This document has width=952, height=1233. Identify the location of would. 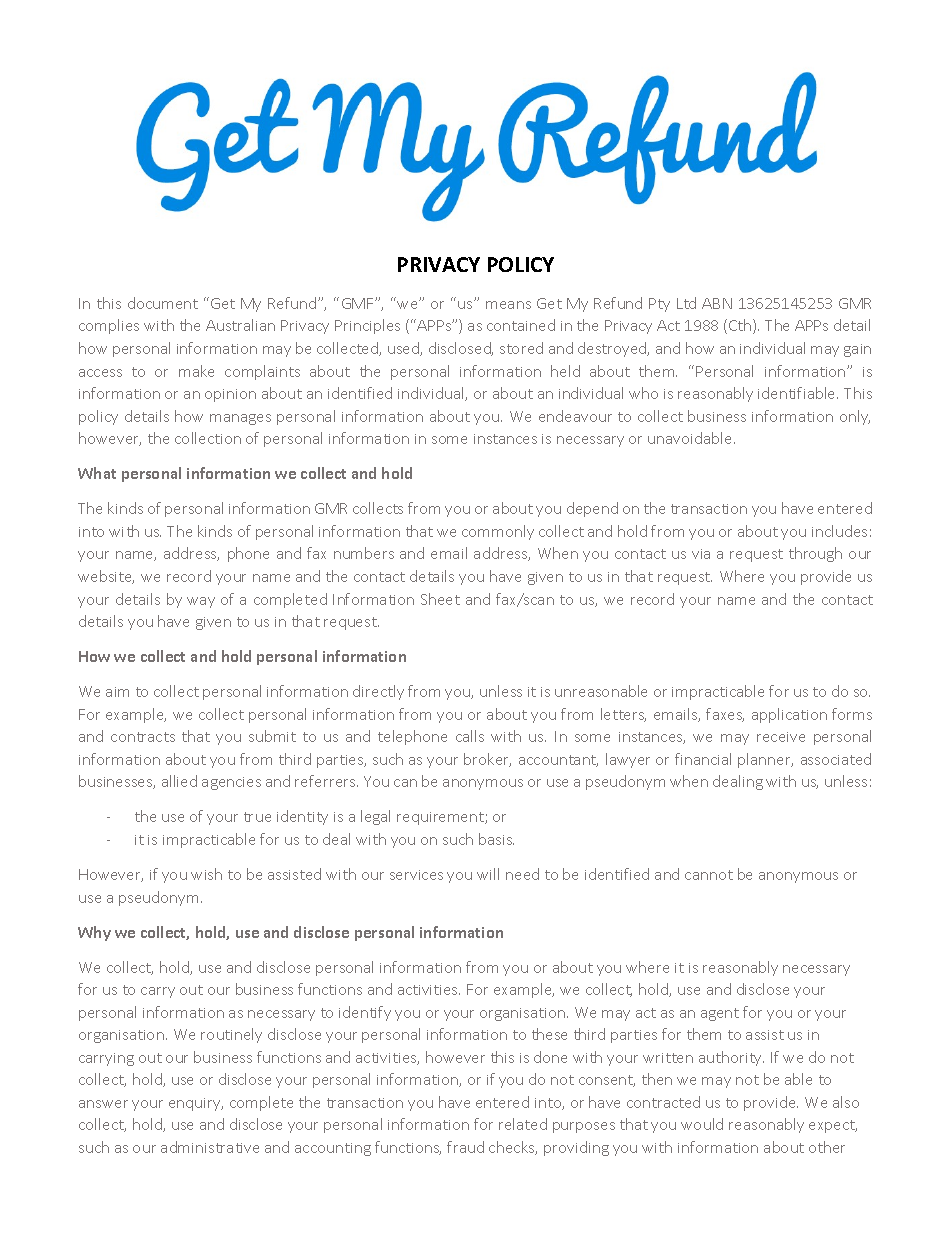
(702, 1124).
